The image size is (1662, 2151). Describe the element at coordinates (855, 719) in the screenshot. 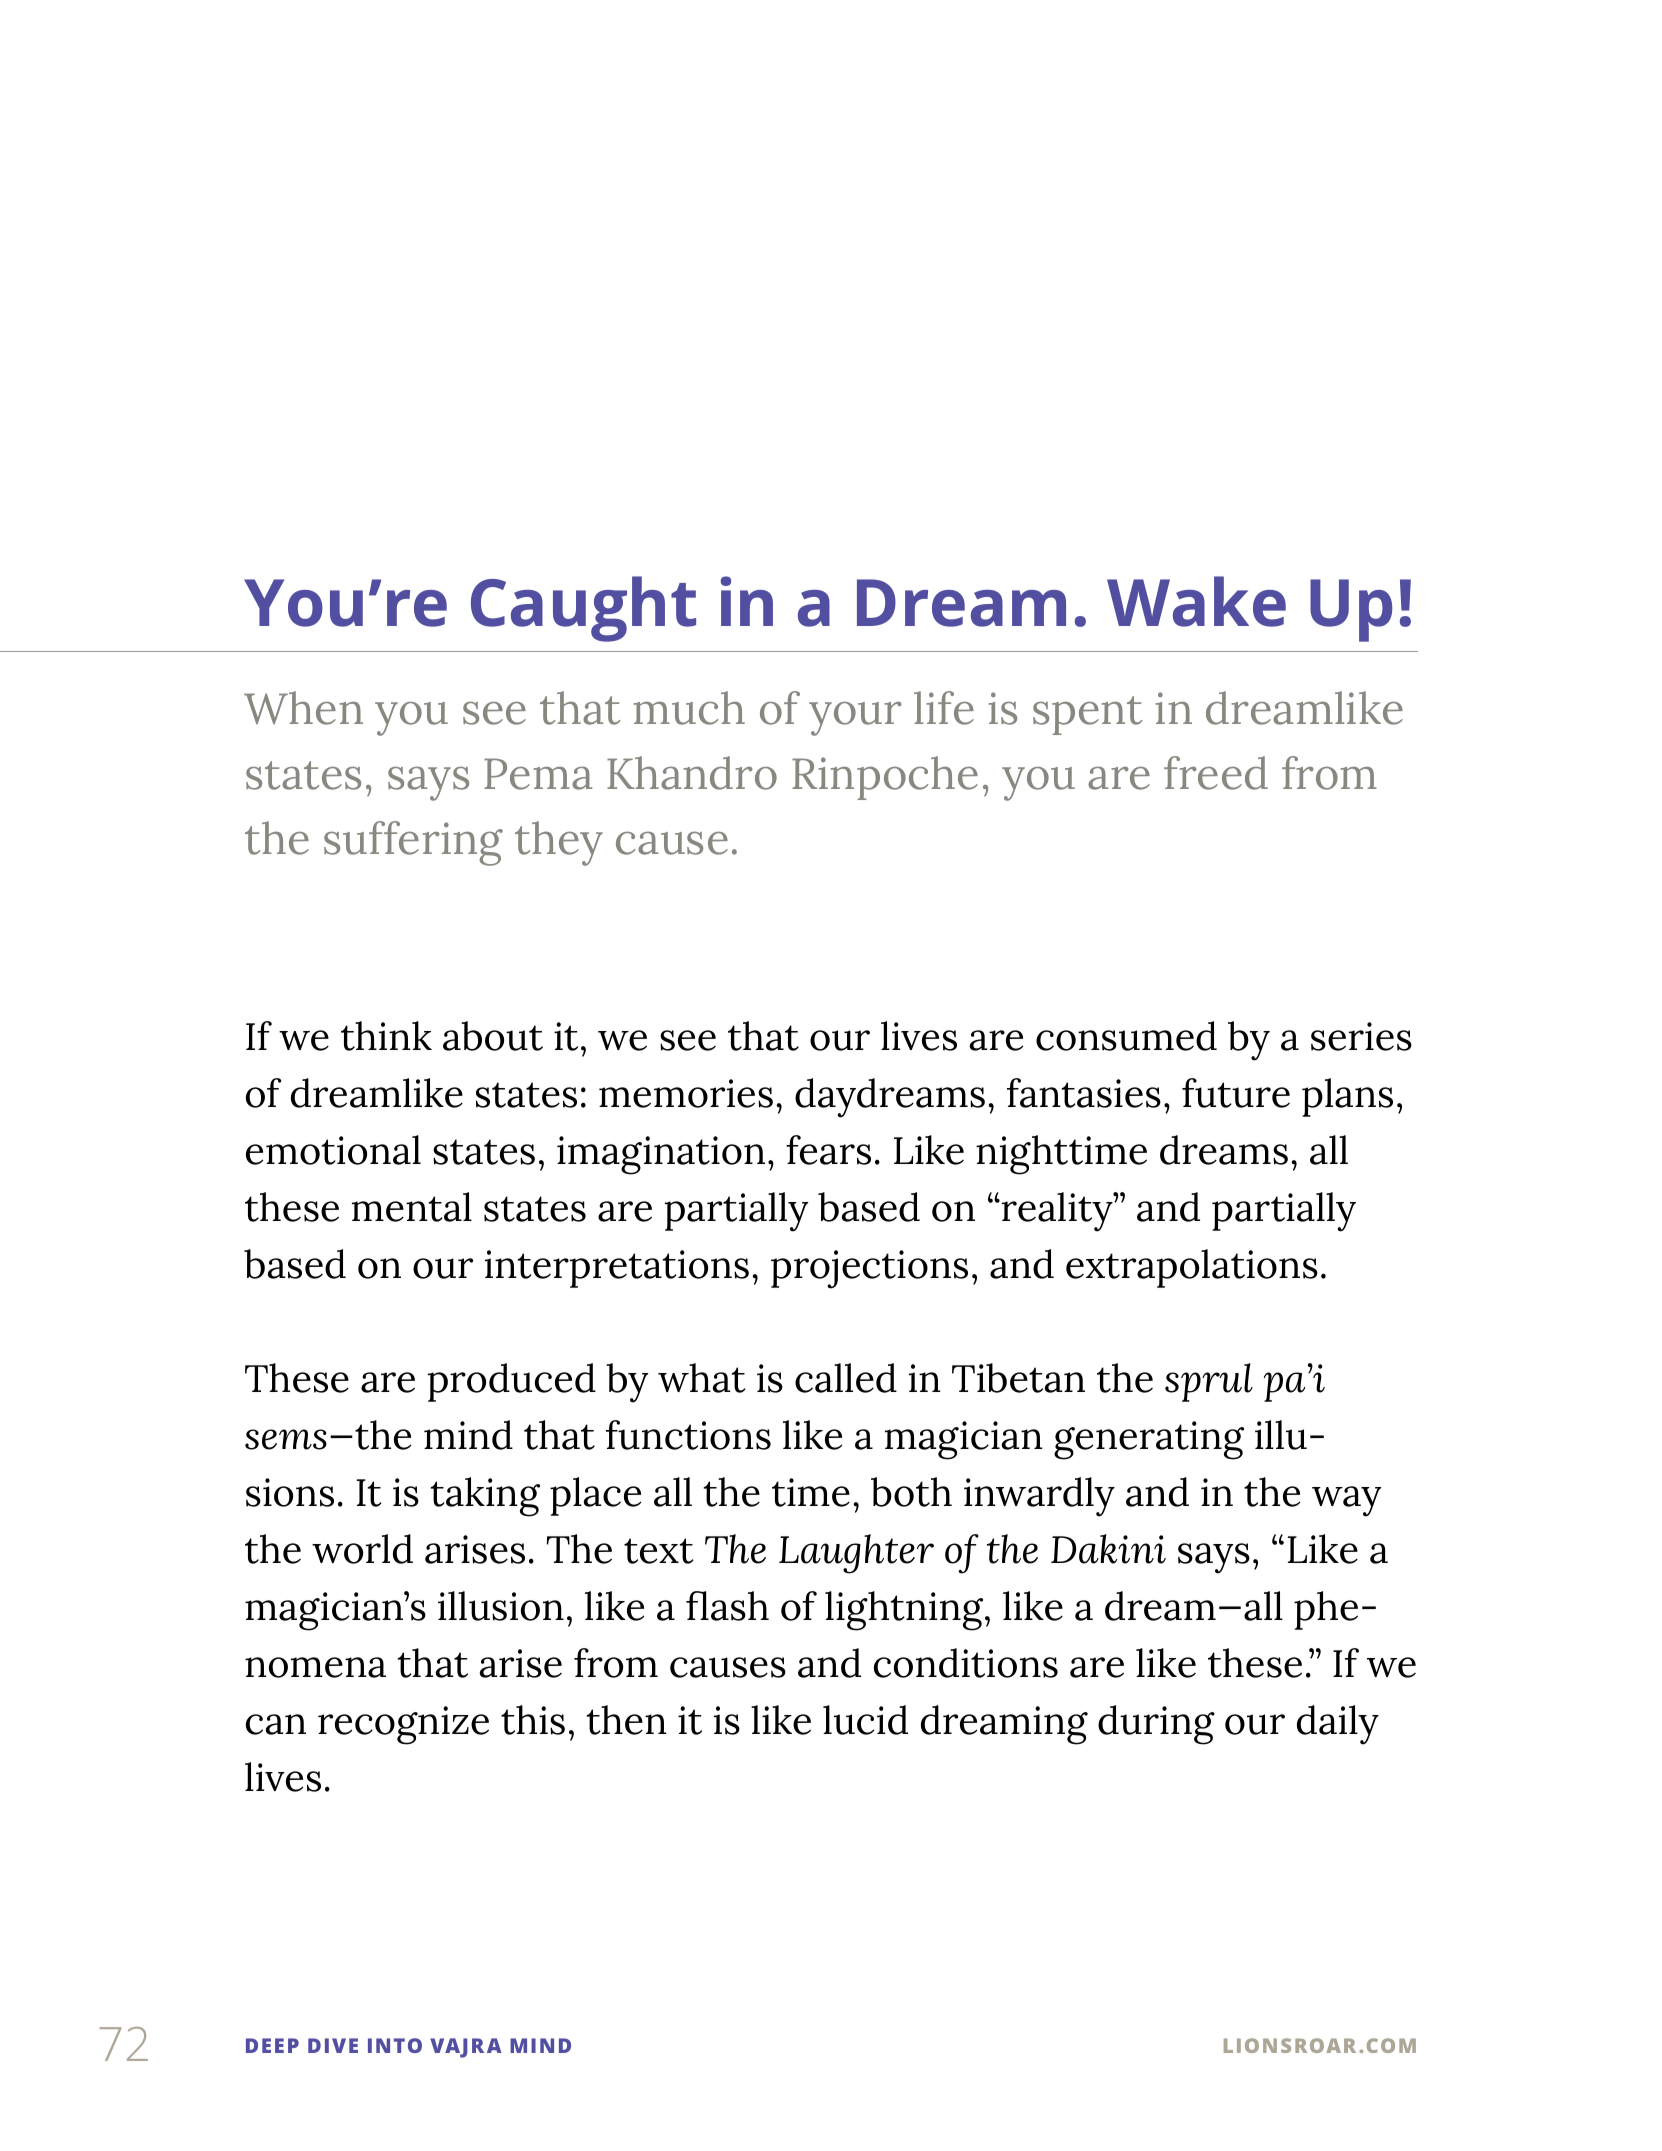

I see `your` at that location.
